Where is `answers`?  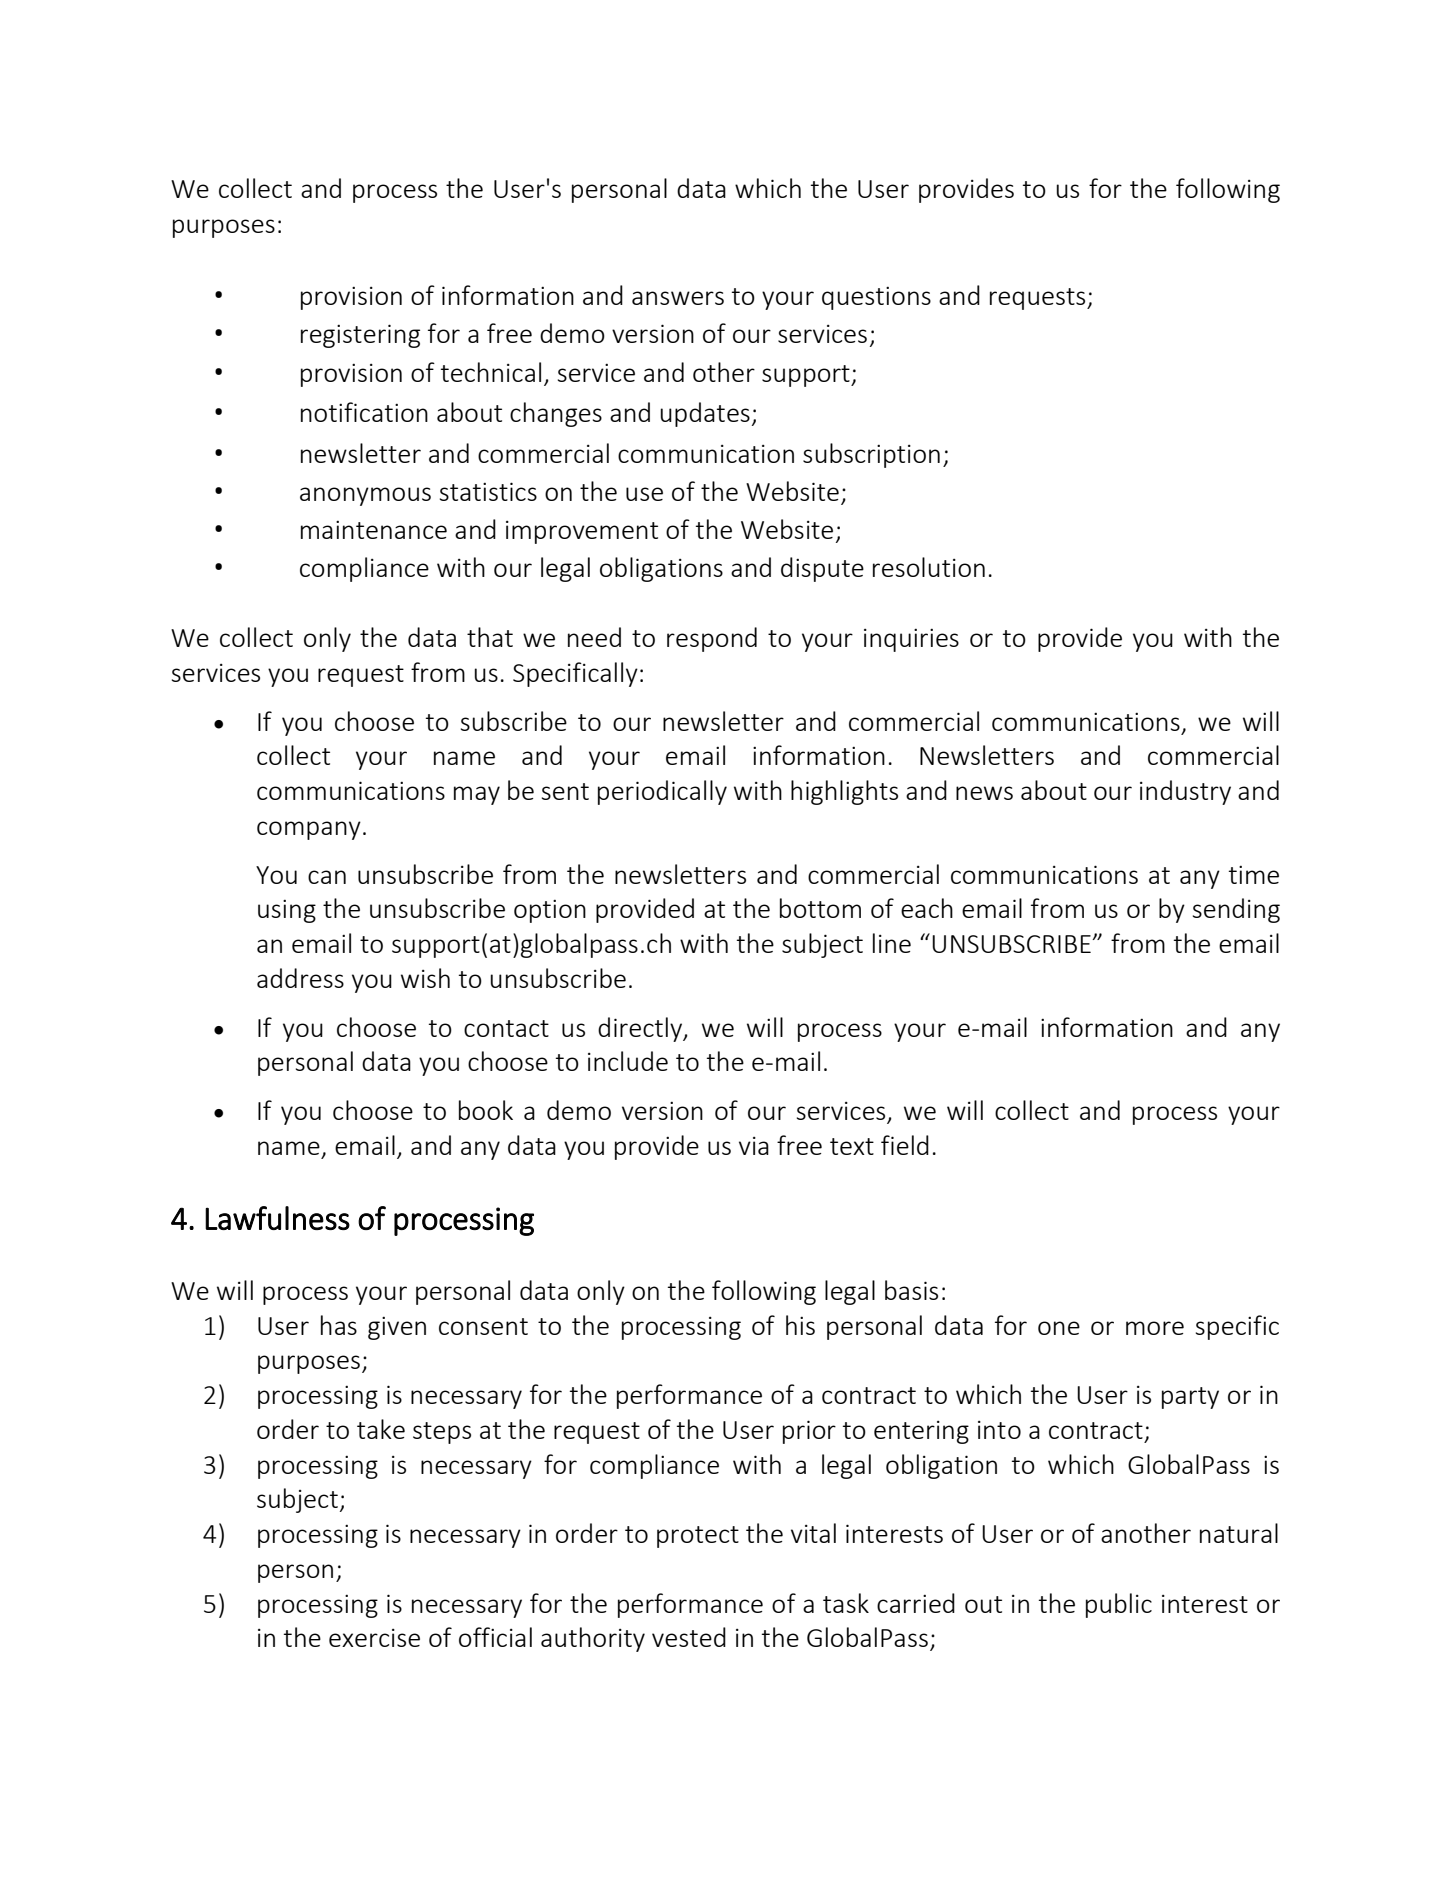
answers is located at coordinates (678, 298).
